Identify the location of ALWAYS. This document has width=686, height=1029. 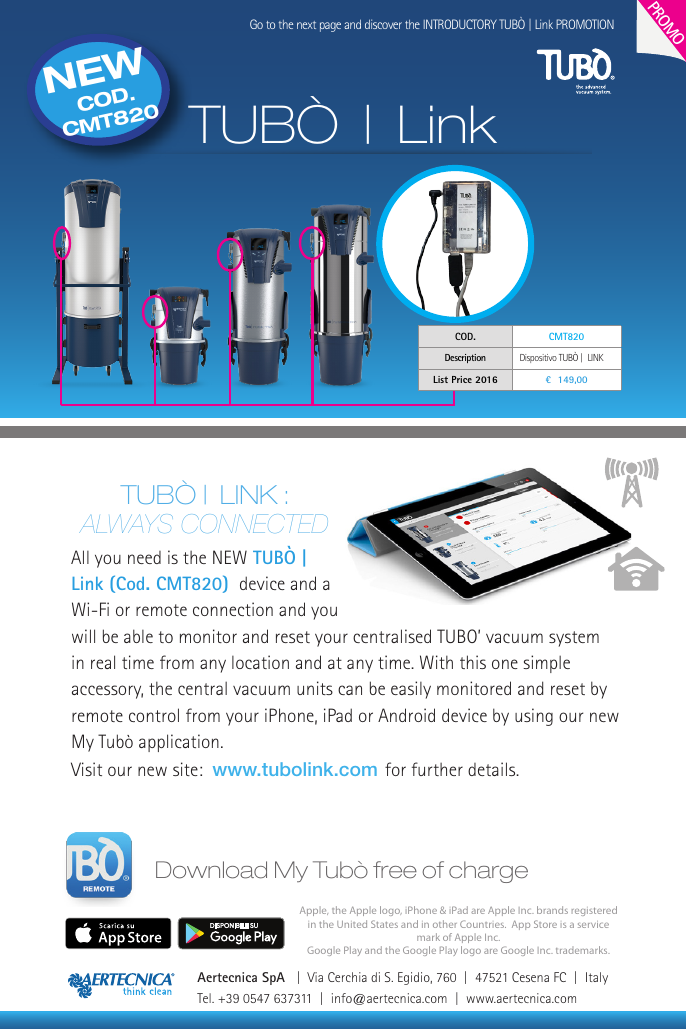
(126, 523).
